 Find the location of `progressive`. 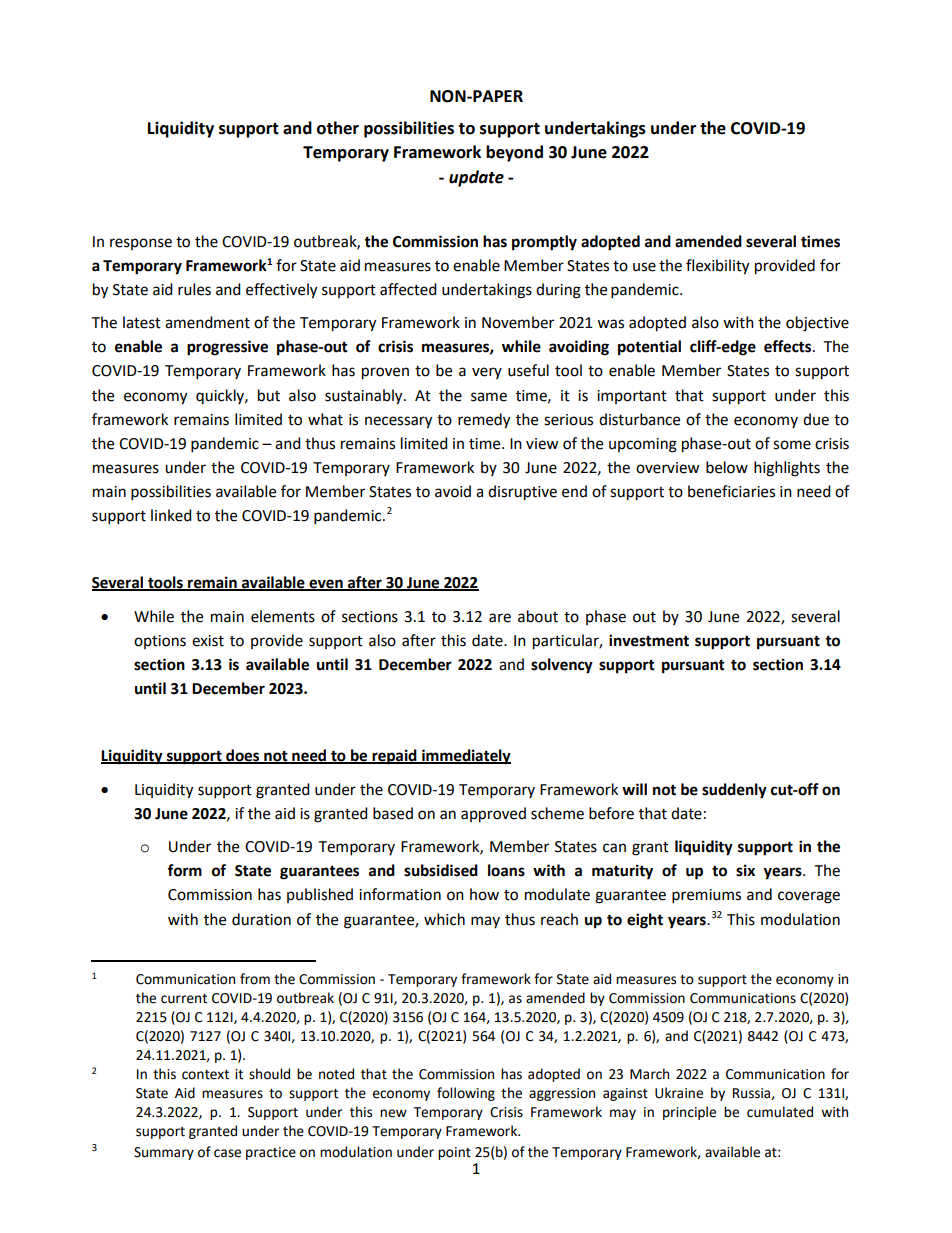

progressive is located at coordinates (227, 348).
